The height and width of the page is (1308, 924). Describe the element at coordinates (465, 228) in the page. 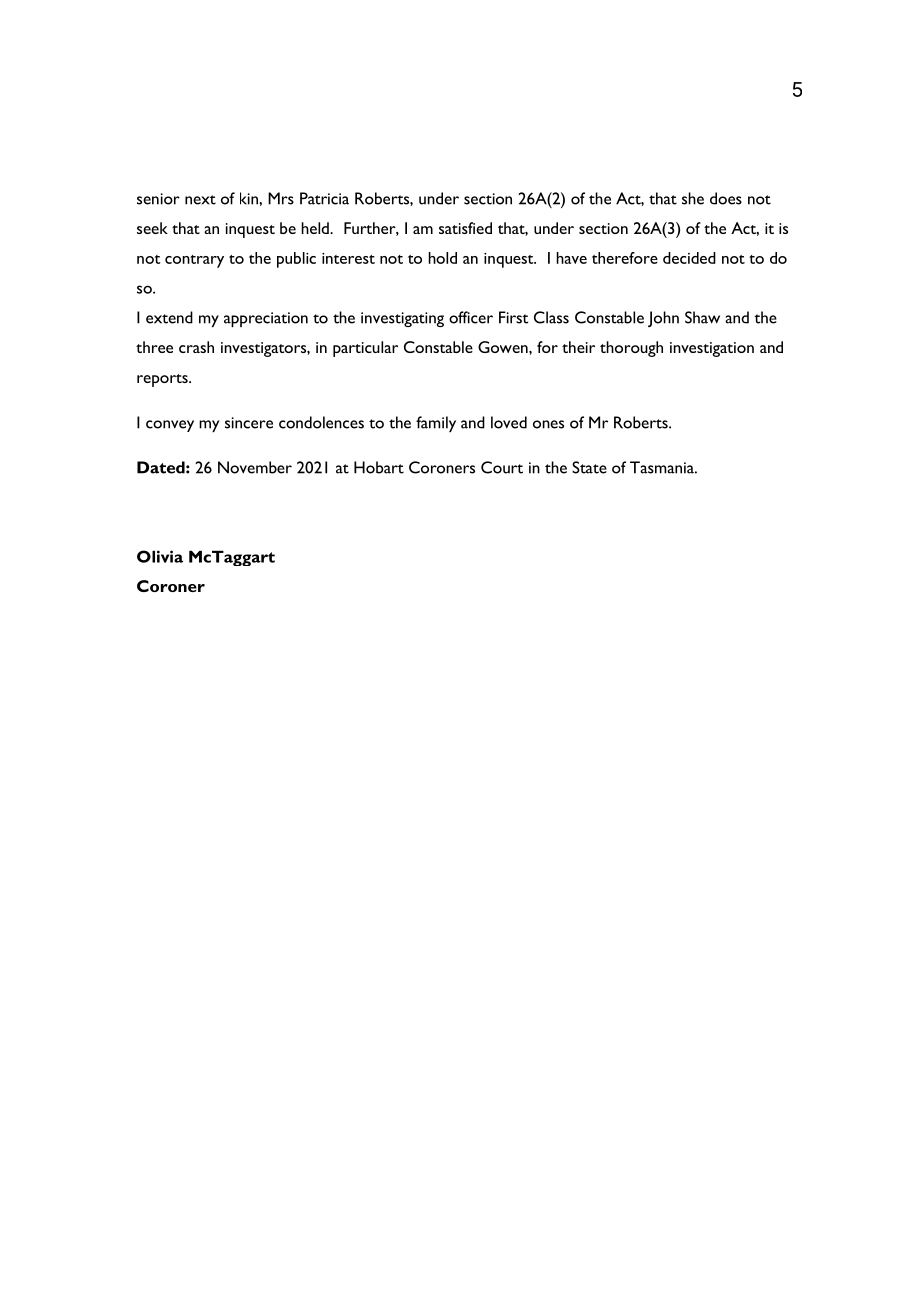

I see `satisfied` at that location.
